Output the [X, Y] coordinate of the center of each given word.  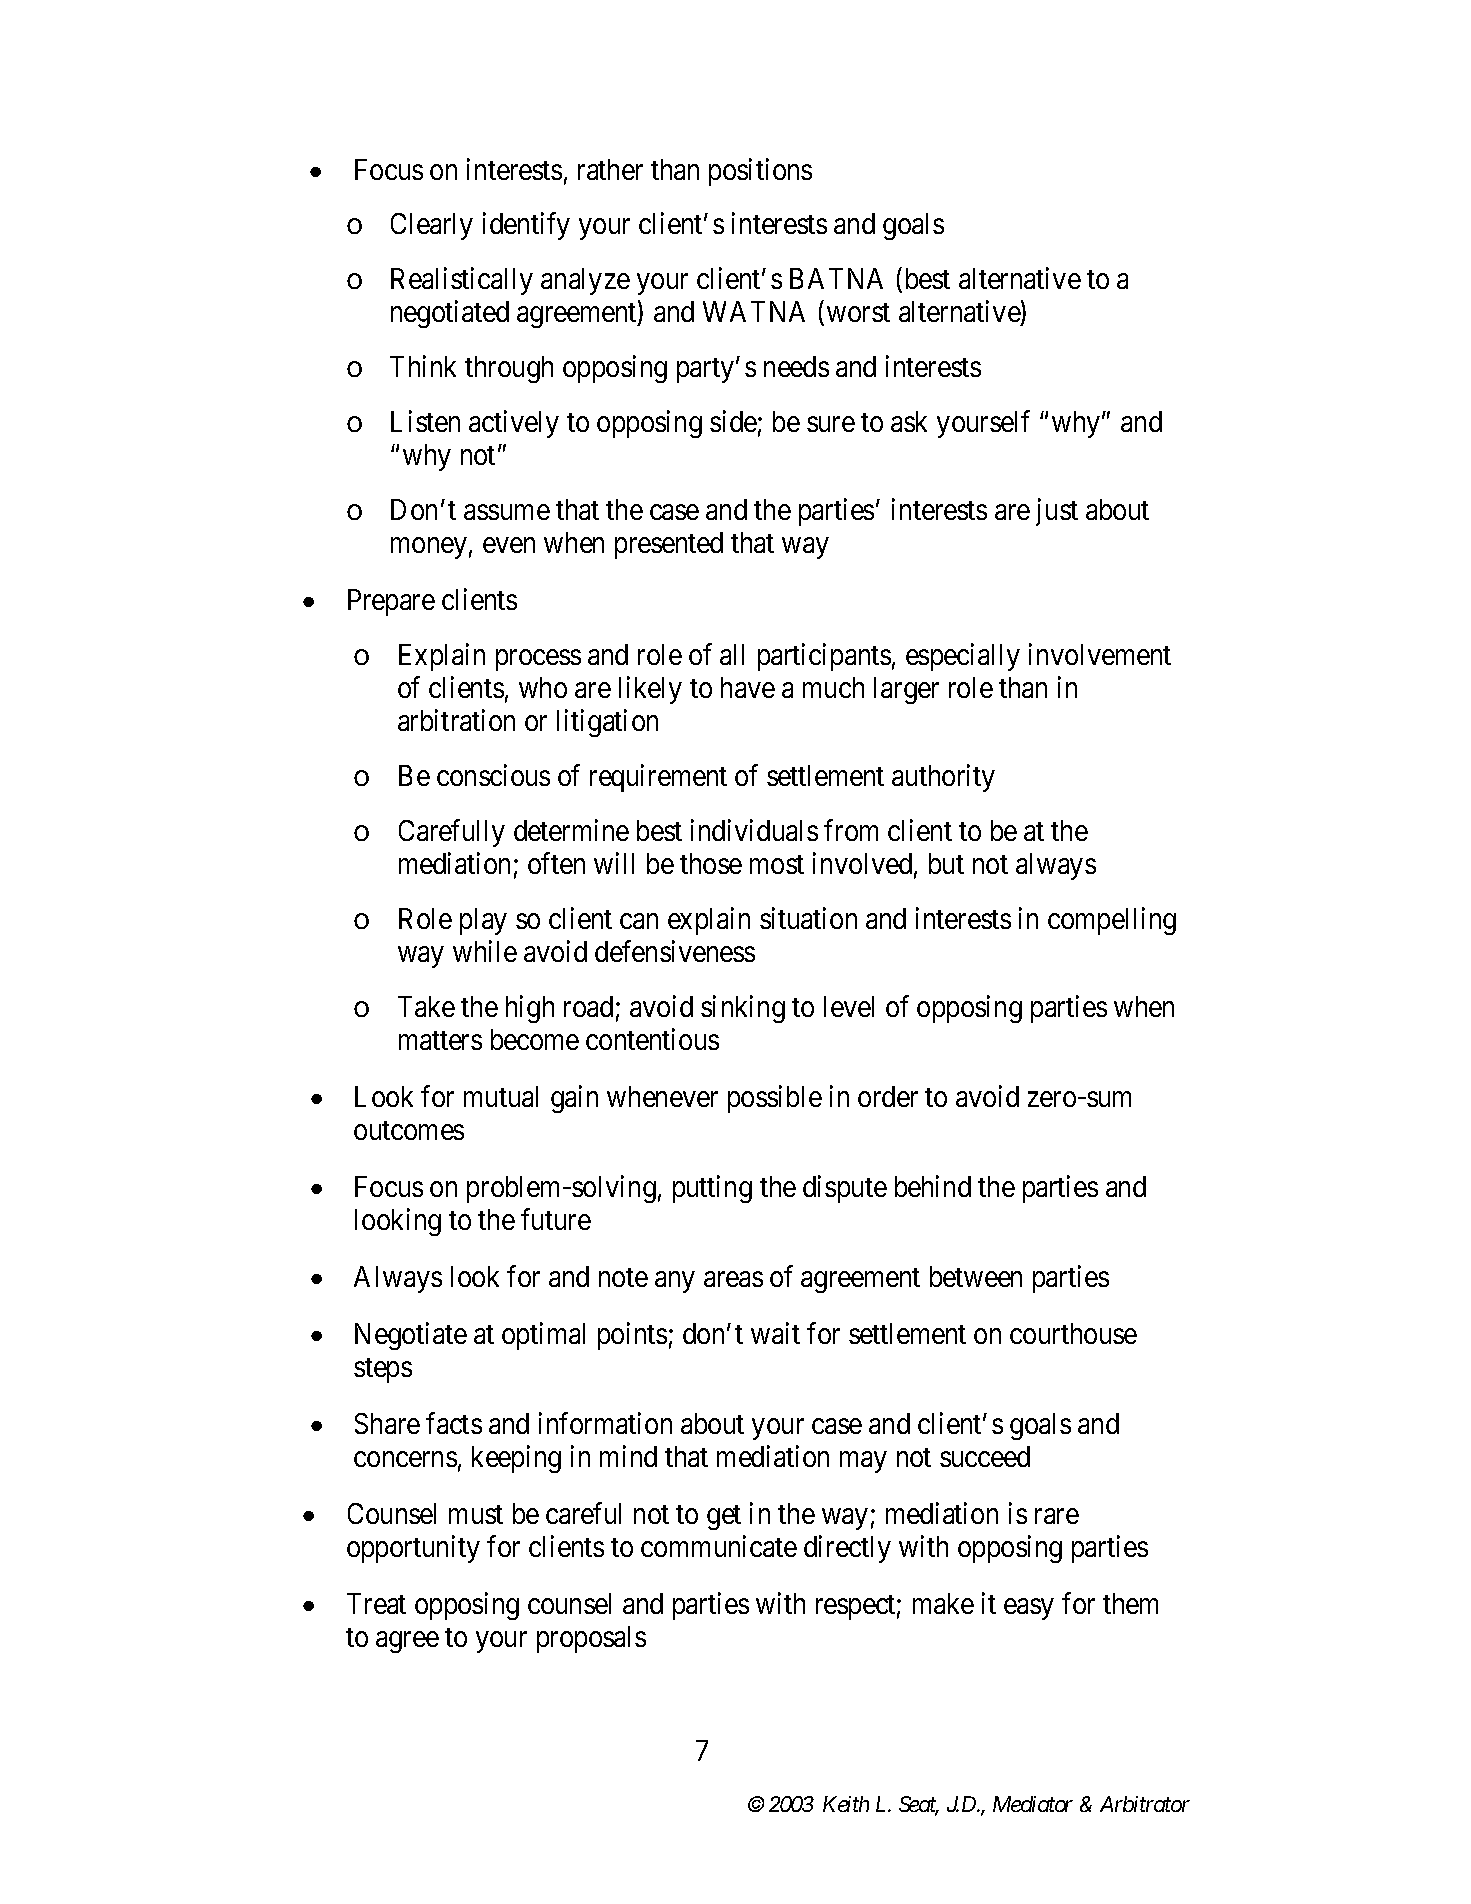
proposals [591, 1639]
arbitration [456, 720]
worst [858, 313]
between [976, 1276]
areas [733, 1279]
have [748, 687]
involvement [1100, 654]
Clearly [432, 226]
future [556, 1219]
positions [760, 172]
